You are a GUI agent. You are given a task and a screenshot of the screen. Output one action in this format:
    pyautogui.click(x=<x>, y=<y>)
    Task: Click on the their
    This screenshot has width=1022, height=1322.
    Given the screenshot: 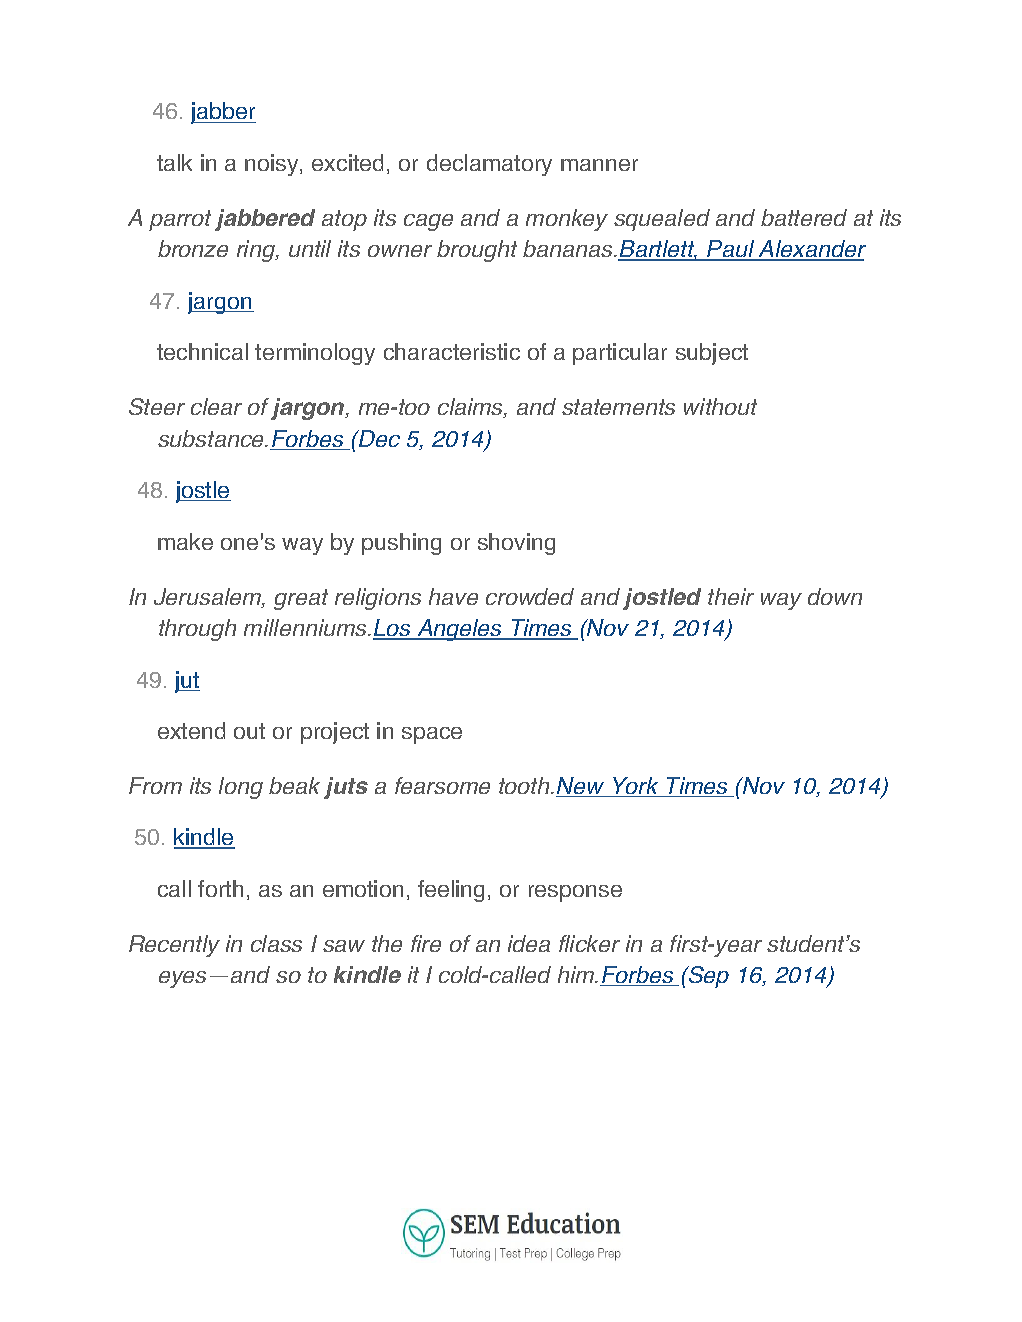 What is the action you would take?
    pyautogui.click(x=731, y=596)
